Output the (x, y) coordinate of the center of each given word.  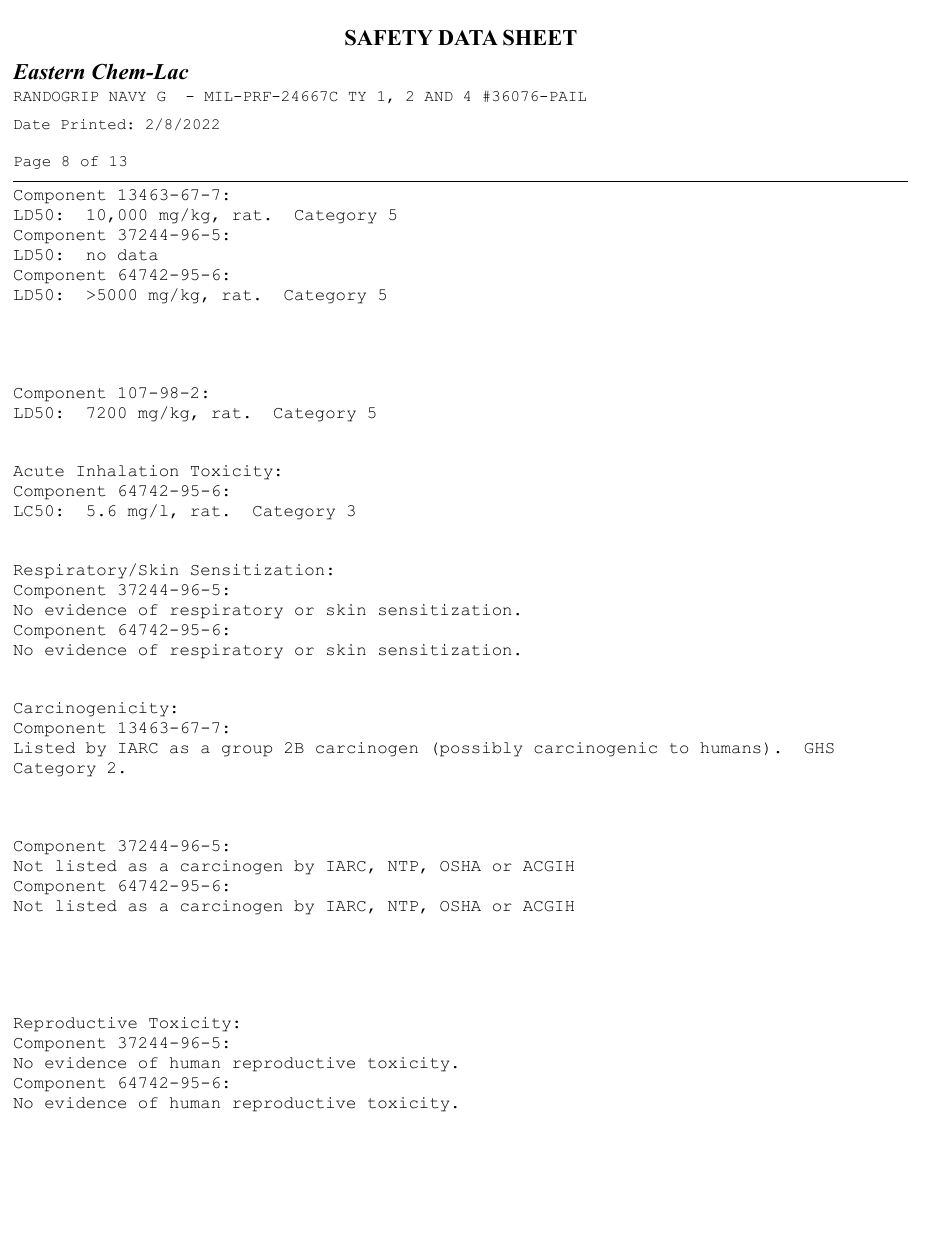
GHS (819, 748)
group (247, 751)
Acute (38, 471)
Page (32, 163)
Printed (93, 124)
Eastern (48, 72)
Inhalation (128, 471)
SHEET (540, 37)
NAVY (127, 96)
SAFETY (389, 37)
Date (32, 125)
